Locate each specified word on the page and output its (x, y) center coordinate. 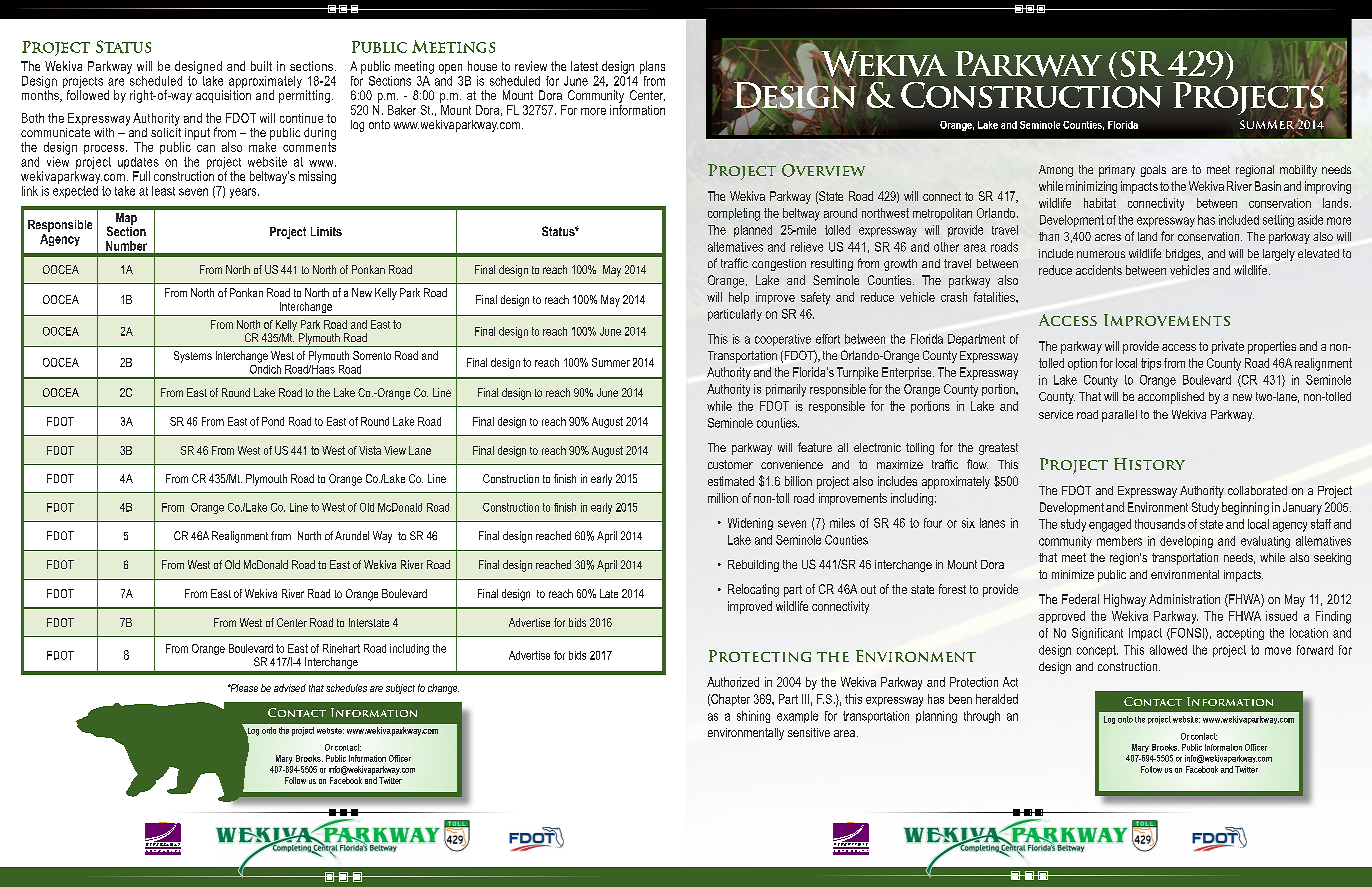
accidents (1099, 270)
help (739, 298)
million (723, 498)
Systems (193, 357)
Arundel (352, 535)
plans (652, 67)
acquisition (223, 96)
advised (290, 688)
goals (1153, 171)
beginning (1245, 508)
